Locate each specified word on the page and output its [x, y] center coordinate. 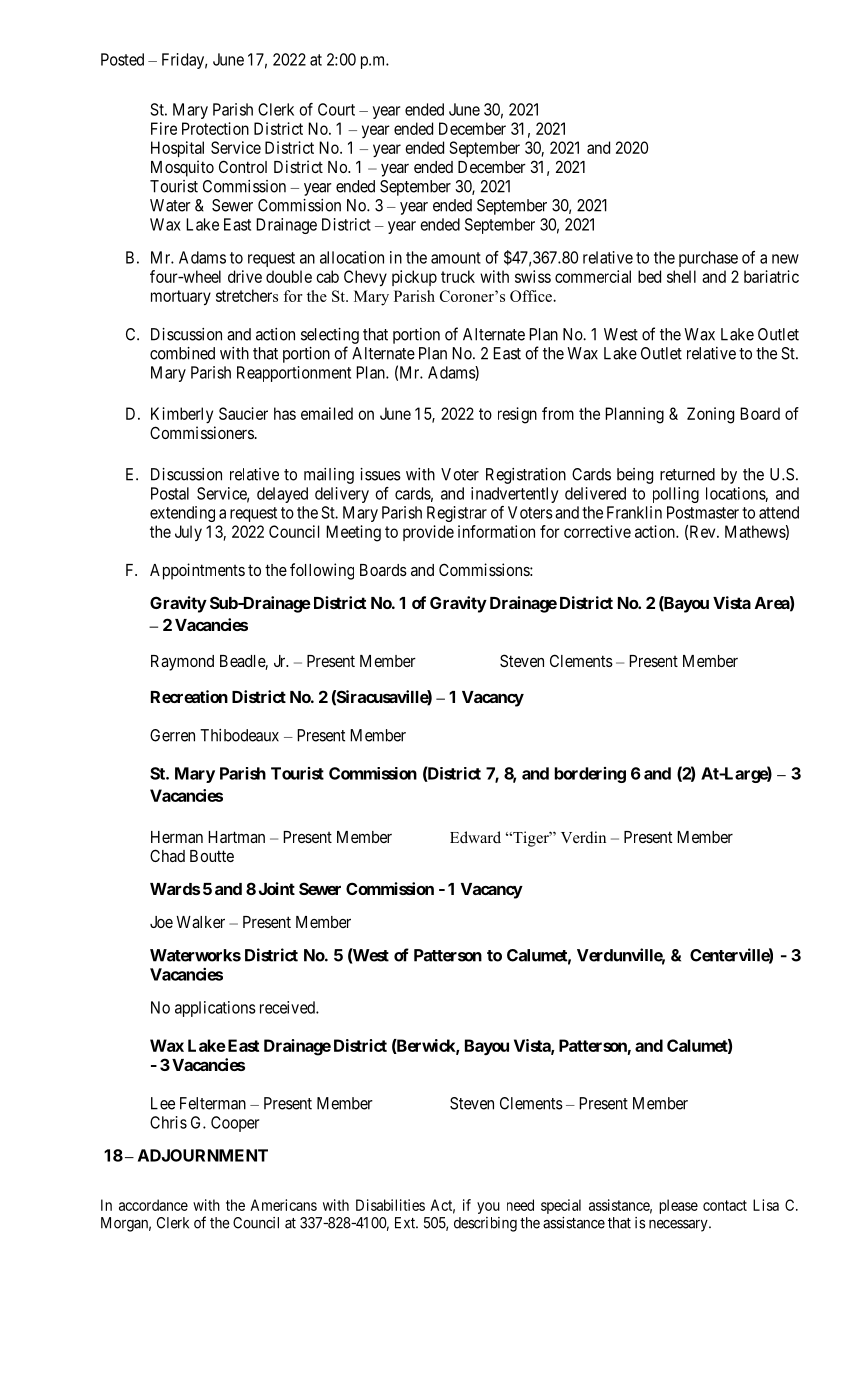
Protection [215, 128]
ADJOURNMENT [203, 1155]
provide [428, 533]
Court [336, 109]
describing [485, 1224]
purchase [708, 259]
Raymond [182, 663]
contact [725, 1205]
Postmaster [703, 512]
